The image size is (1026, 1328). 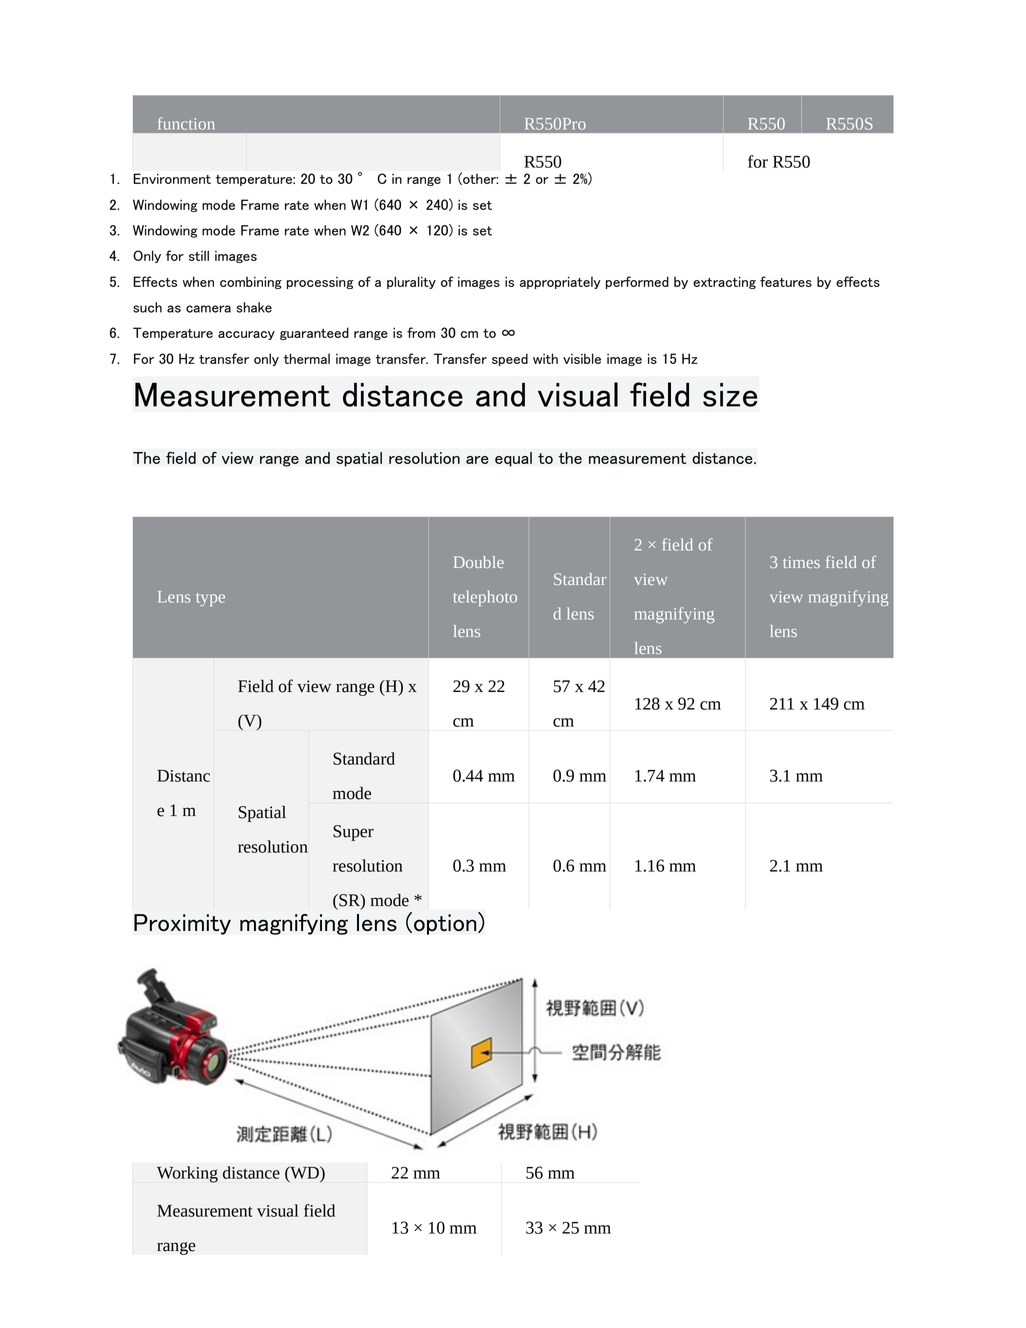 I want to click on size, so click(x=730, y=395).
